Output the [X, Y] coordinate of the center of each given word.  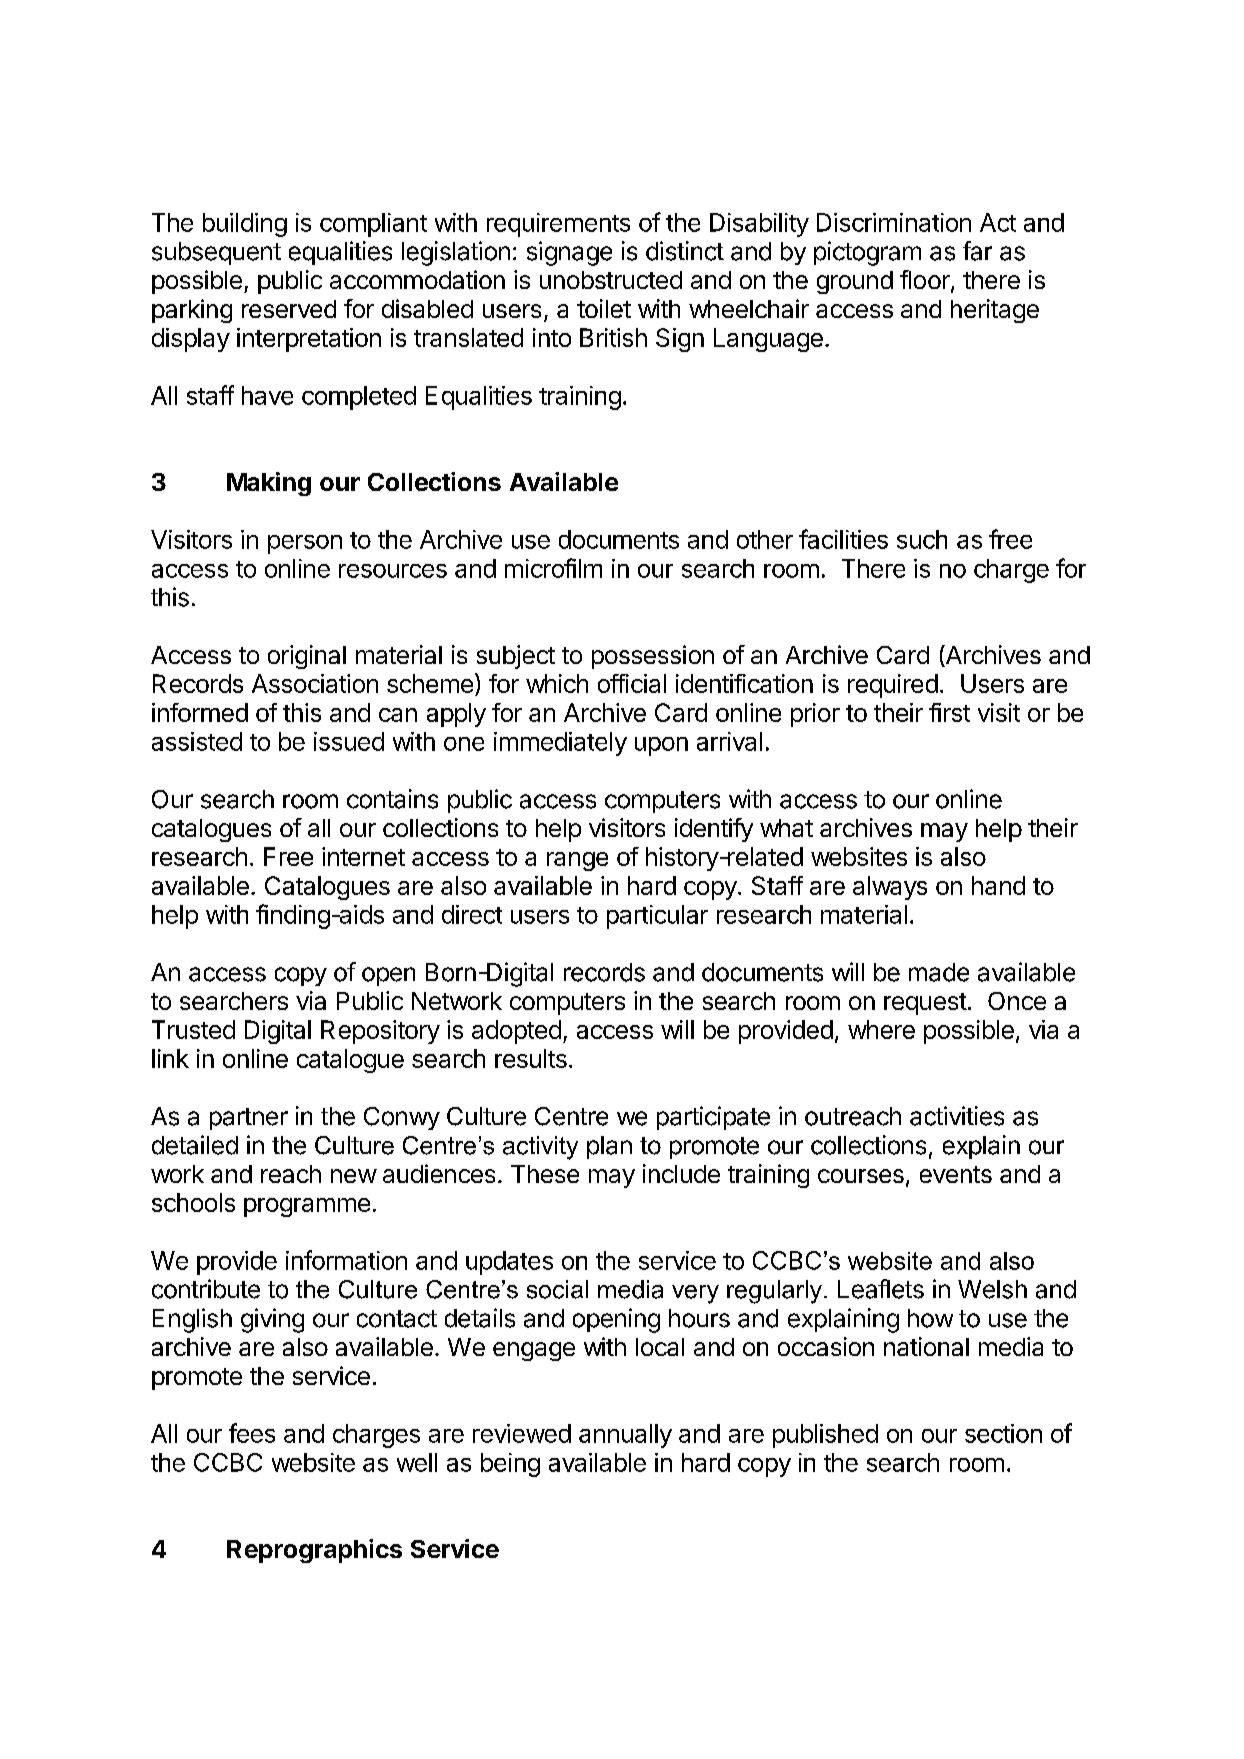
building [245, 225]
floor [926, 281]
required [893, 686]
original [307, 657]
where [881, 1029]
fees [252, 1433]
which [557, 683]
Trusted [193, 1029]
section [1003, 1433]
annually [625, 1436]
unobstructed [611, 280]
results [531, 1058]
